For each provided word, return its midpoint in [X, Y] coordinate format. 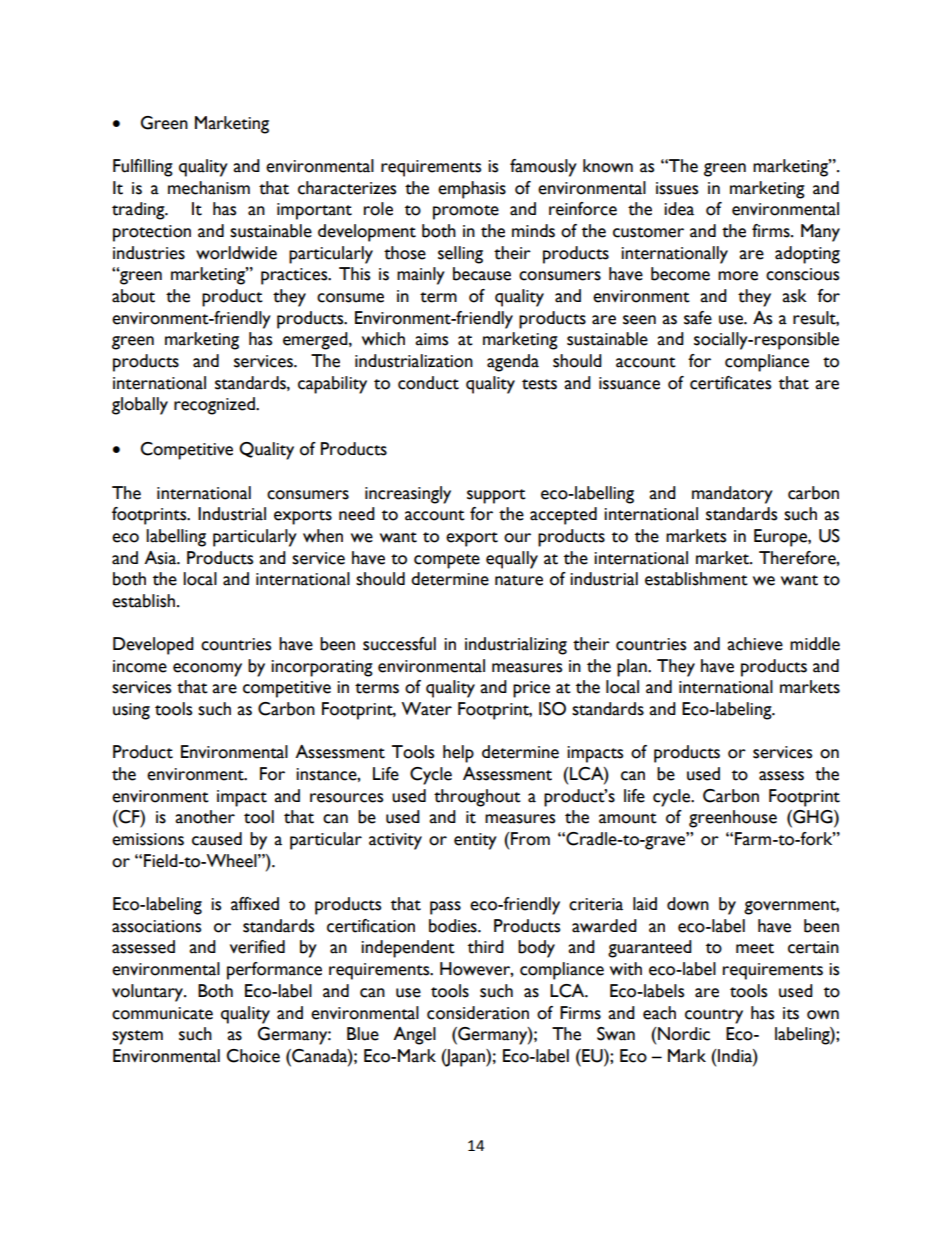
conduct [428, 383]
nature [519, 580]
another [205, 817]
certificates [730, 383]
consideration [478, 1013]
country [714, 1016]
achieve [755, 644]
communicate [162, 1013]
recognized [215, 406]
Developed [153, 646]
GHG [813, 817]
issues [677, 188]
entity [475, 841]
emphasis [472, 190]
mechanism [209, 188]
